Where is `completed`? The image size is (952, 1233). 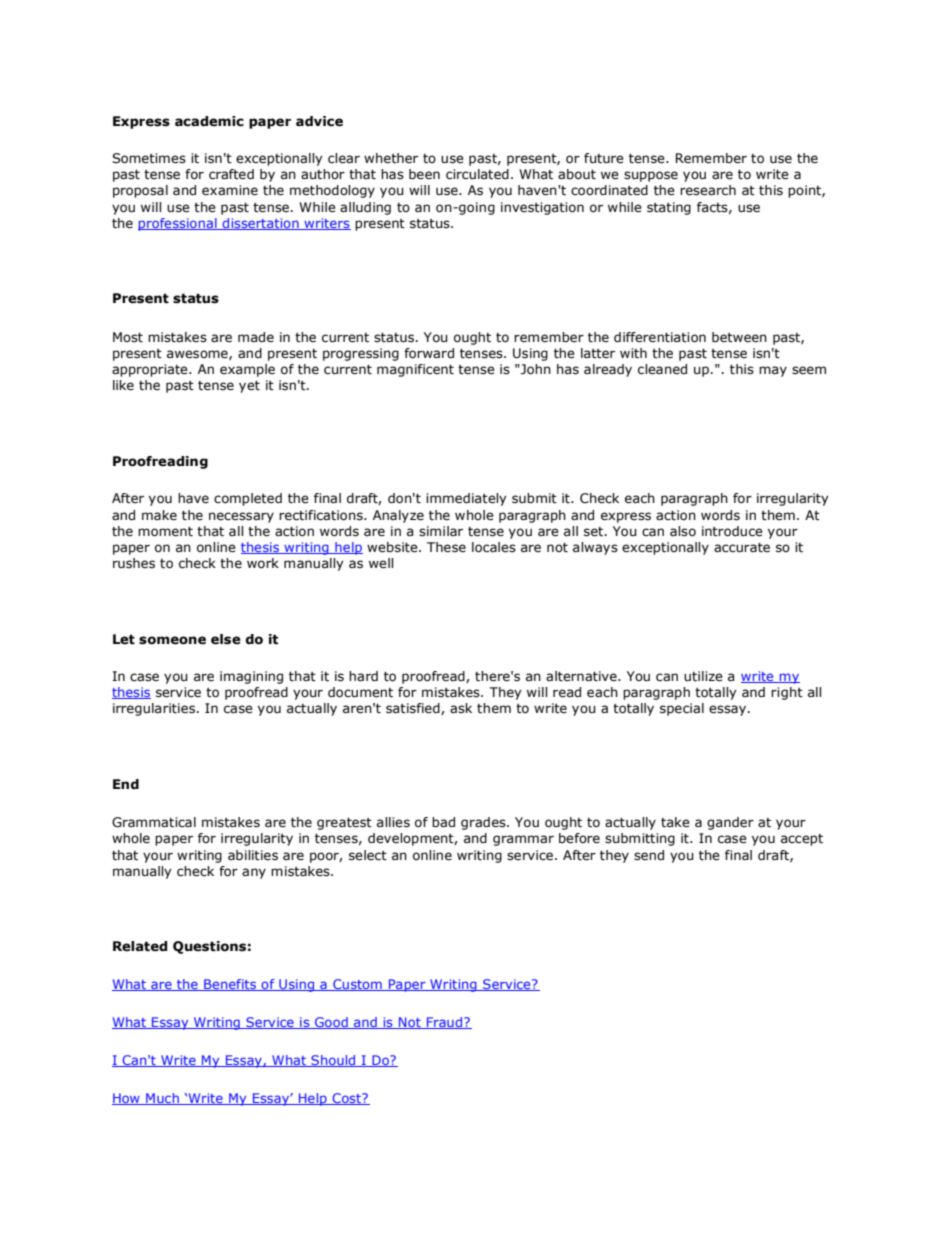 completed is located at coordinates (248, 499).
